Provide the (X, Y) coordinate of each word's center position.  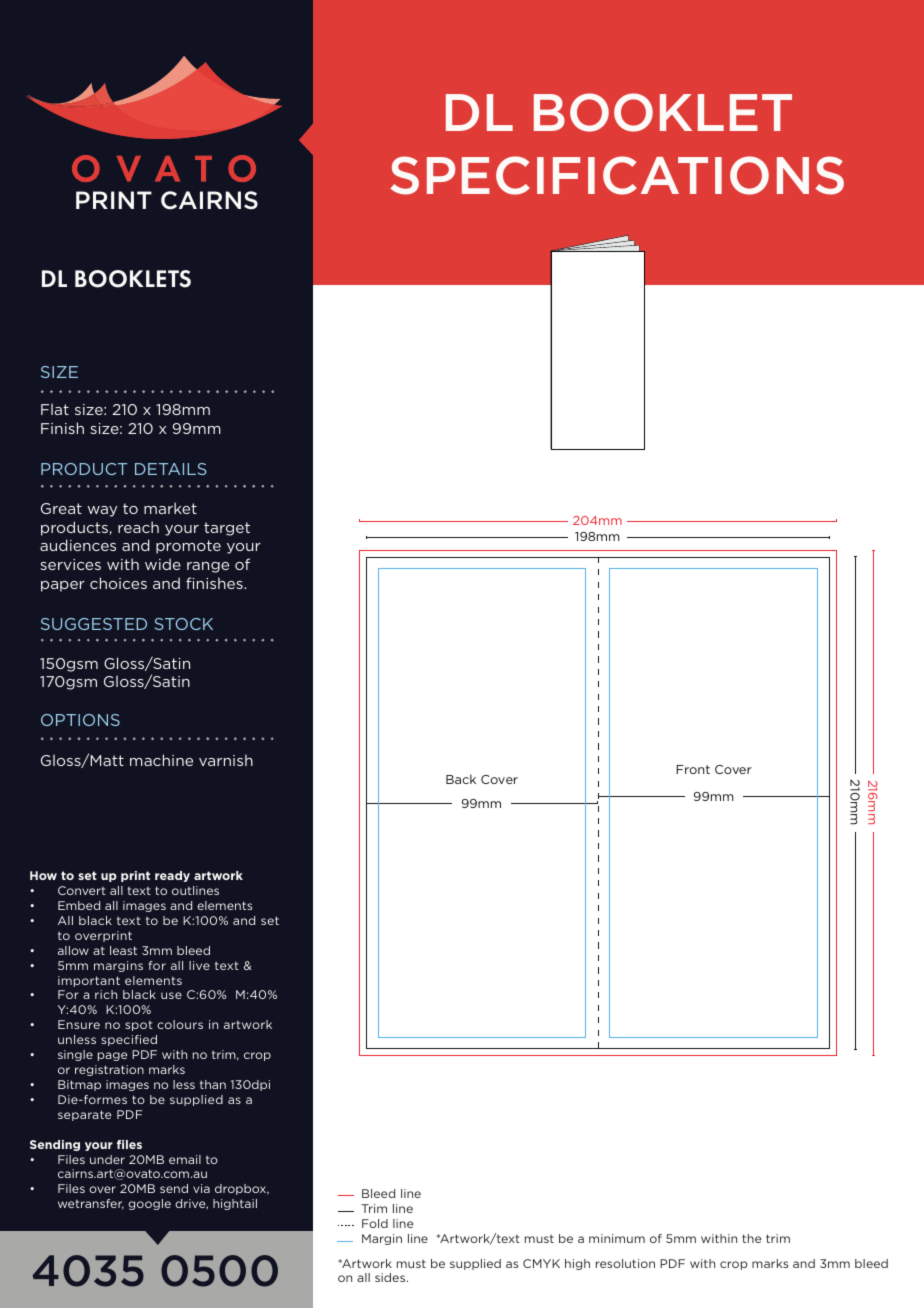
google (149, 1204)
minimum (617, 1238)
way (102, 511)
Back (461, 779)
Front (693, 769)
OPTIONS (80, 720)
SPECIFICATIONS (617, 175)
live (199, 965)
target (227, 529)
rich (106, 994)
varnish (226, 760)
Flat (55, 409)
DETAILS (171, 469)
